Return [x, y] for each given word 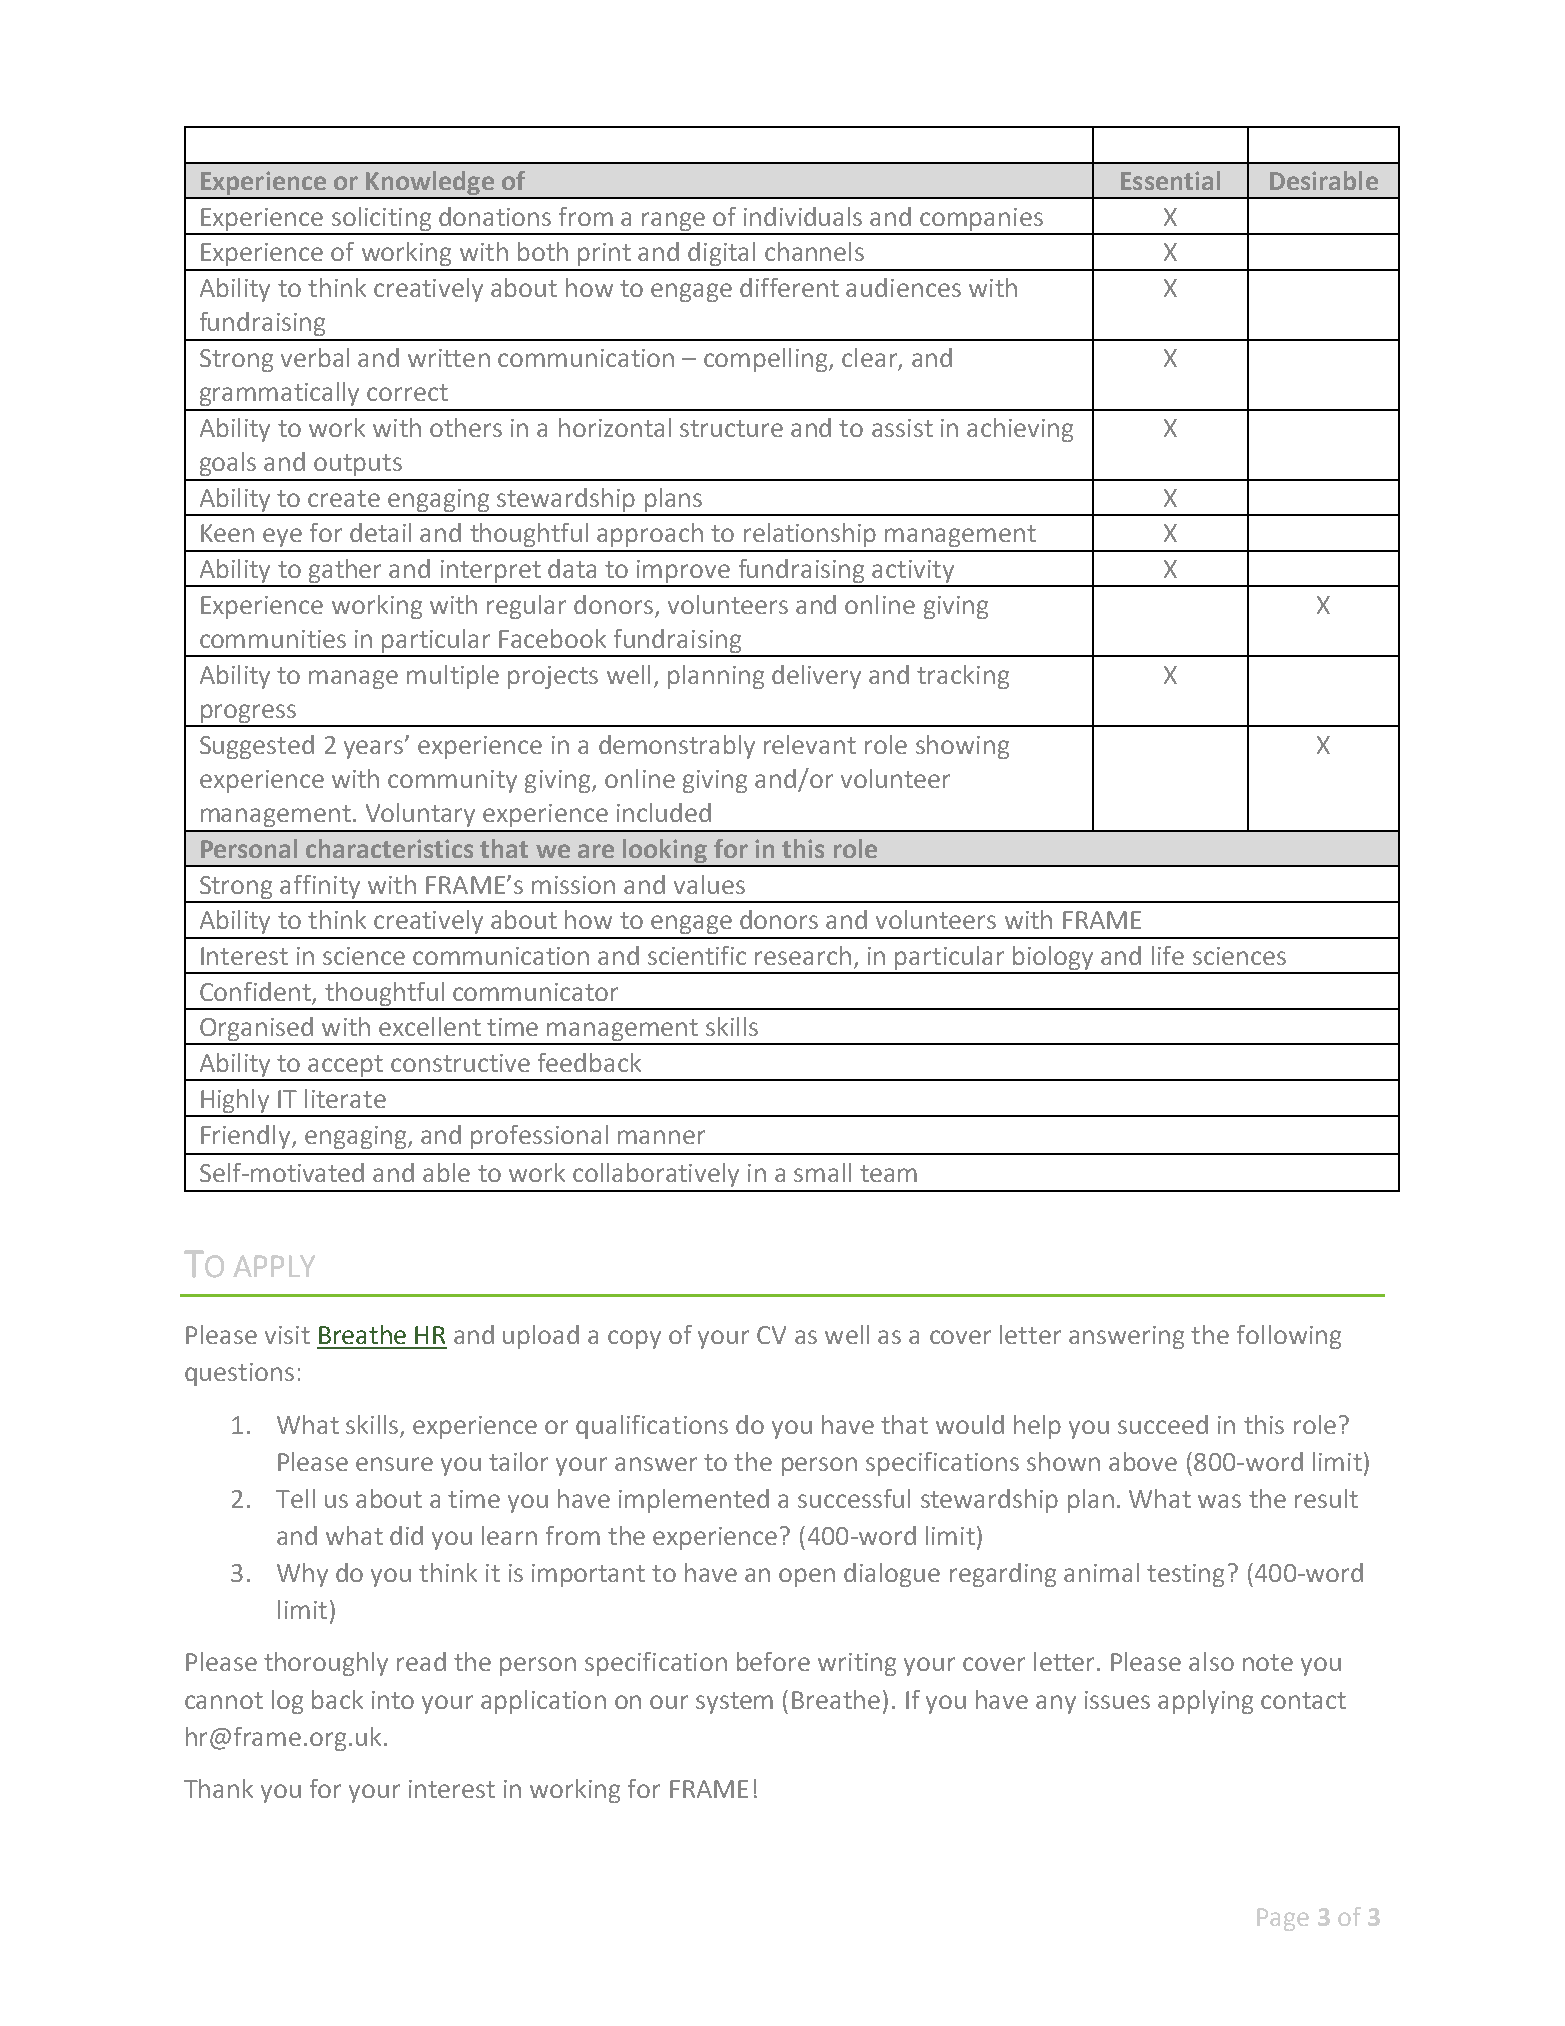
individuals [803, 216]
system [734, 1703]
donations [495, 216]
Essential [1170, 180]
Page [1283, 1919]
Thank [218, 1788]
